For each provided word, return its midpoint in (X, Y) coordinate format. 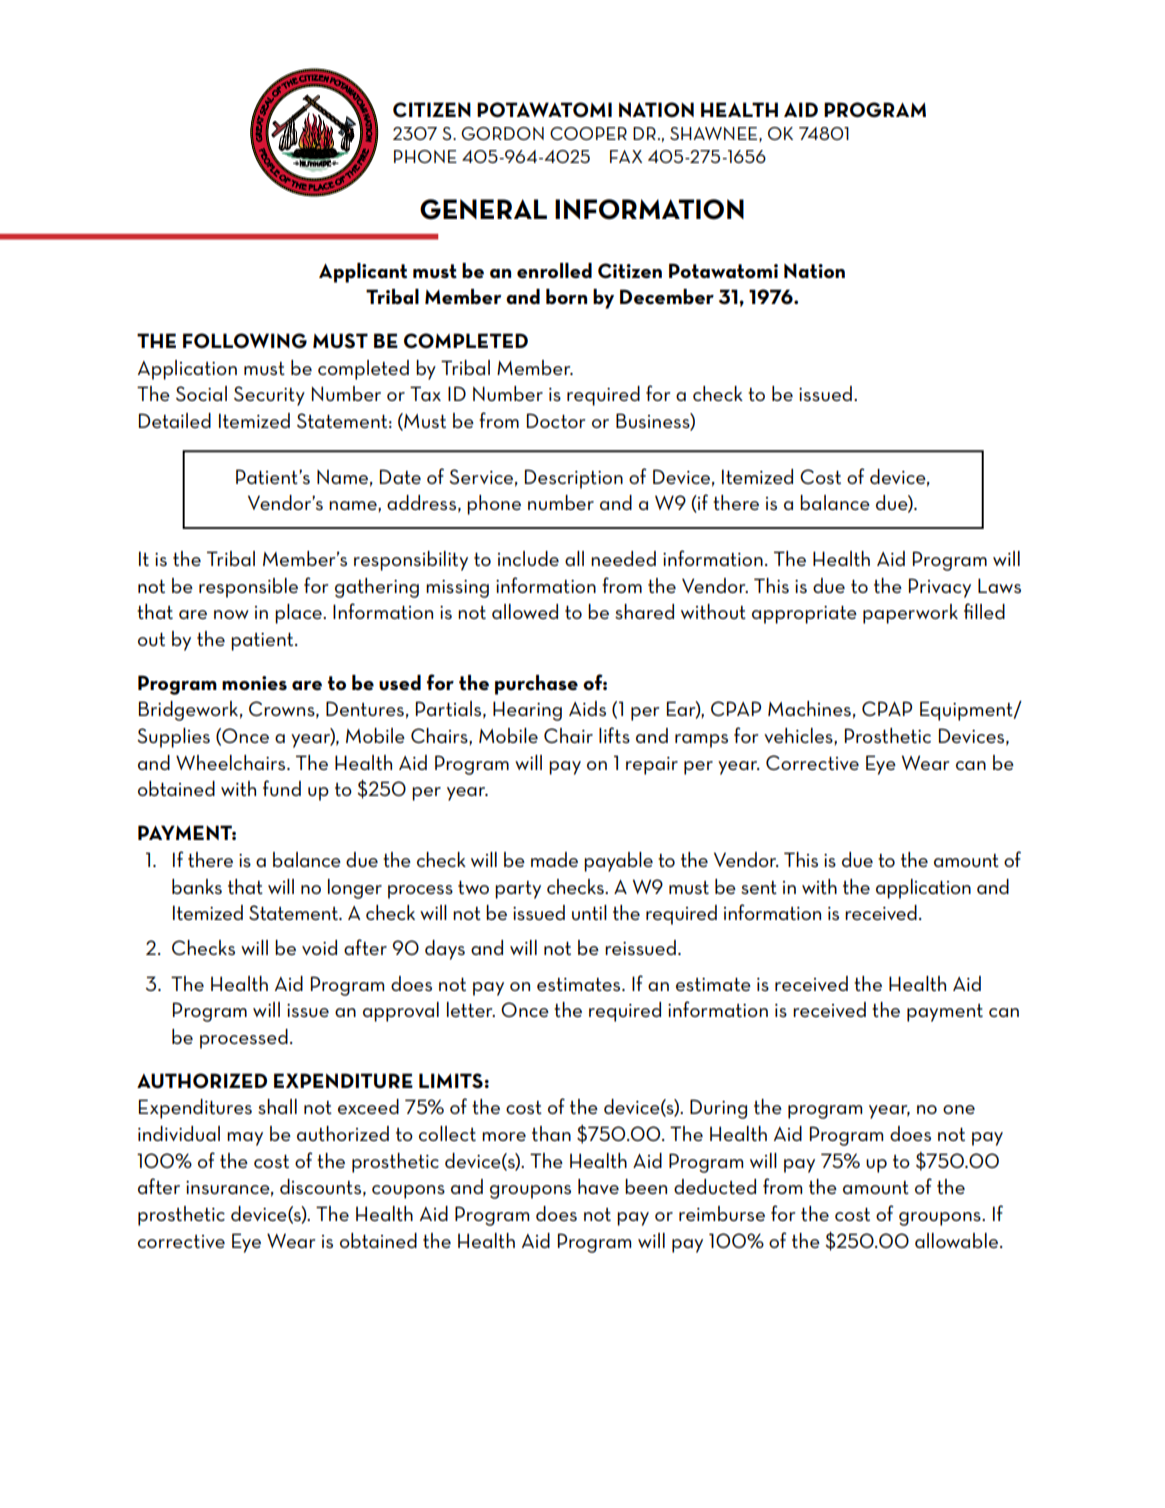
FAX (626, 156)
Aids (587, 708)
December (667, 296)
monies (254, 683)
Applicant (363, 273)
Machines (809, 708)
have (598, 1186)
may (245, 1139)
